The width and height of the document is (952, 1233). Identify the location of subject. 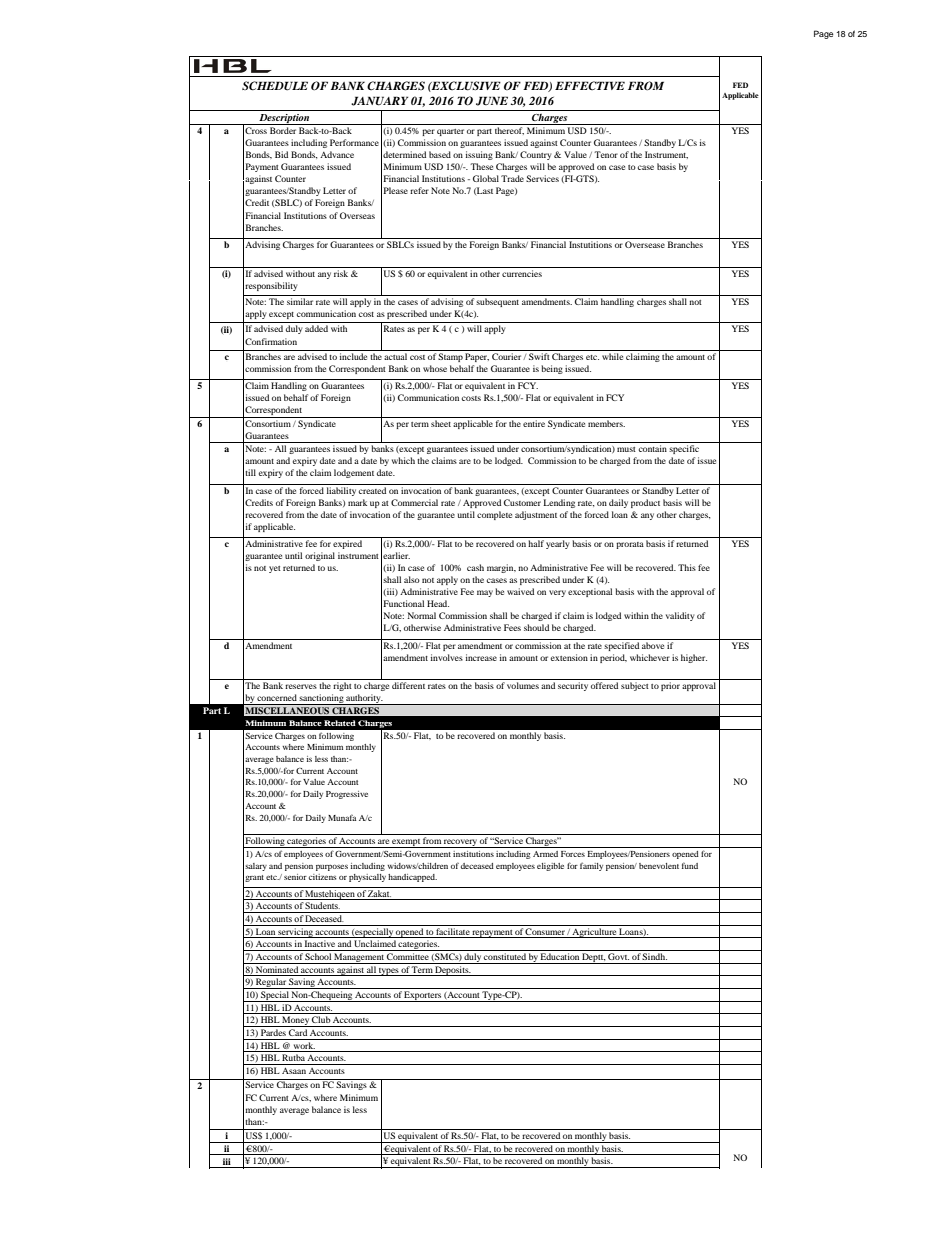
(635, 686).
